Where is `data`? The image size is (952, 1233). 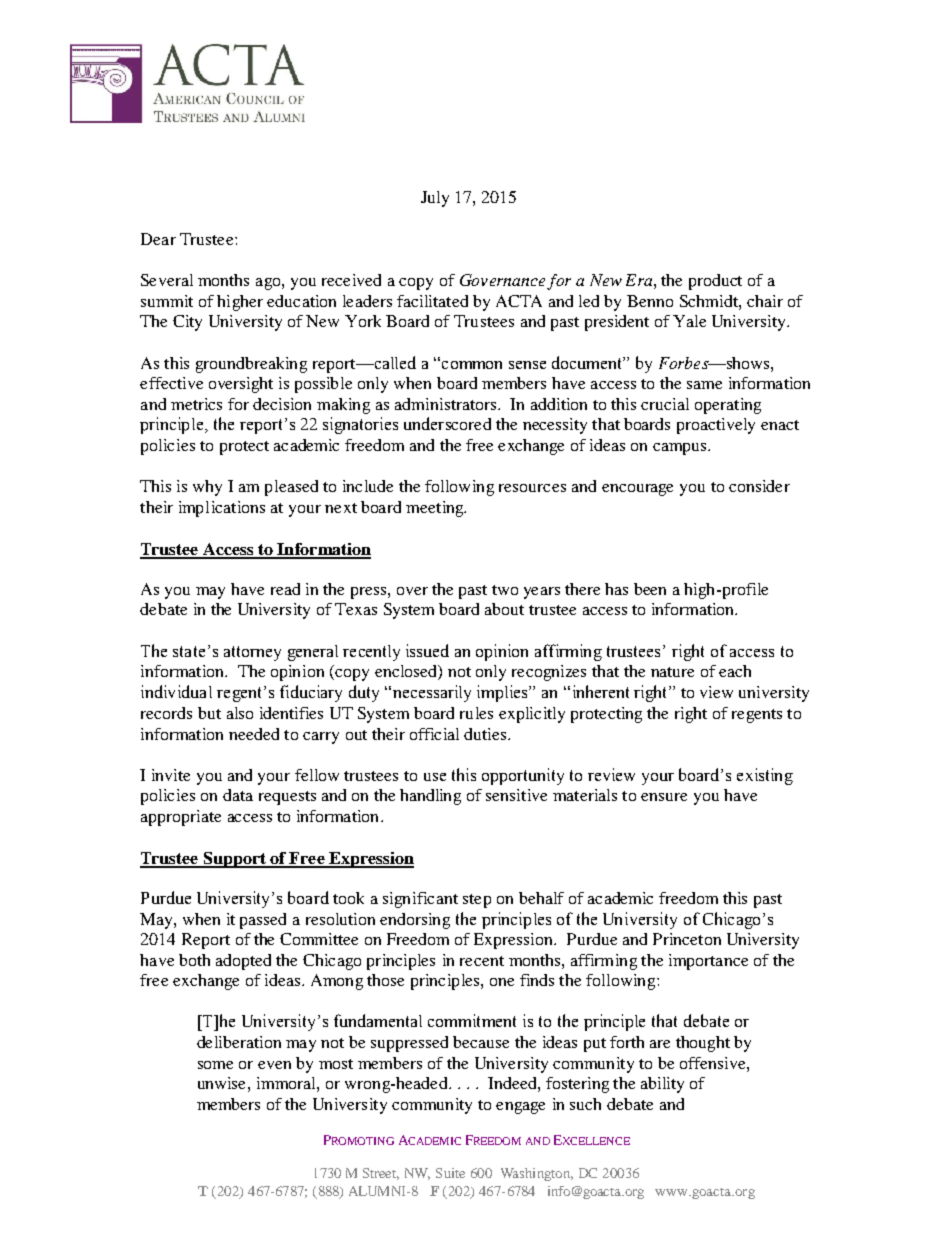
data is located at coordinates (238, 795).
